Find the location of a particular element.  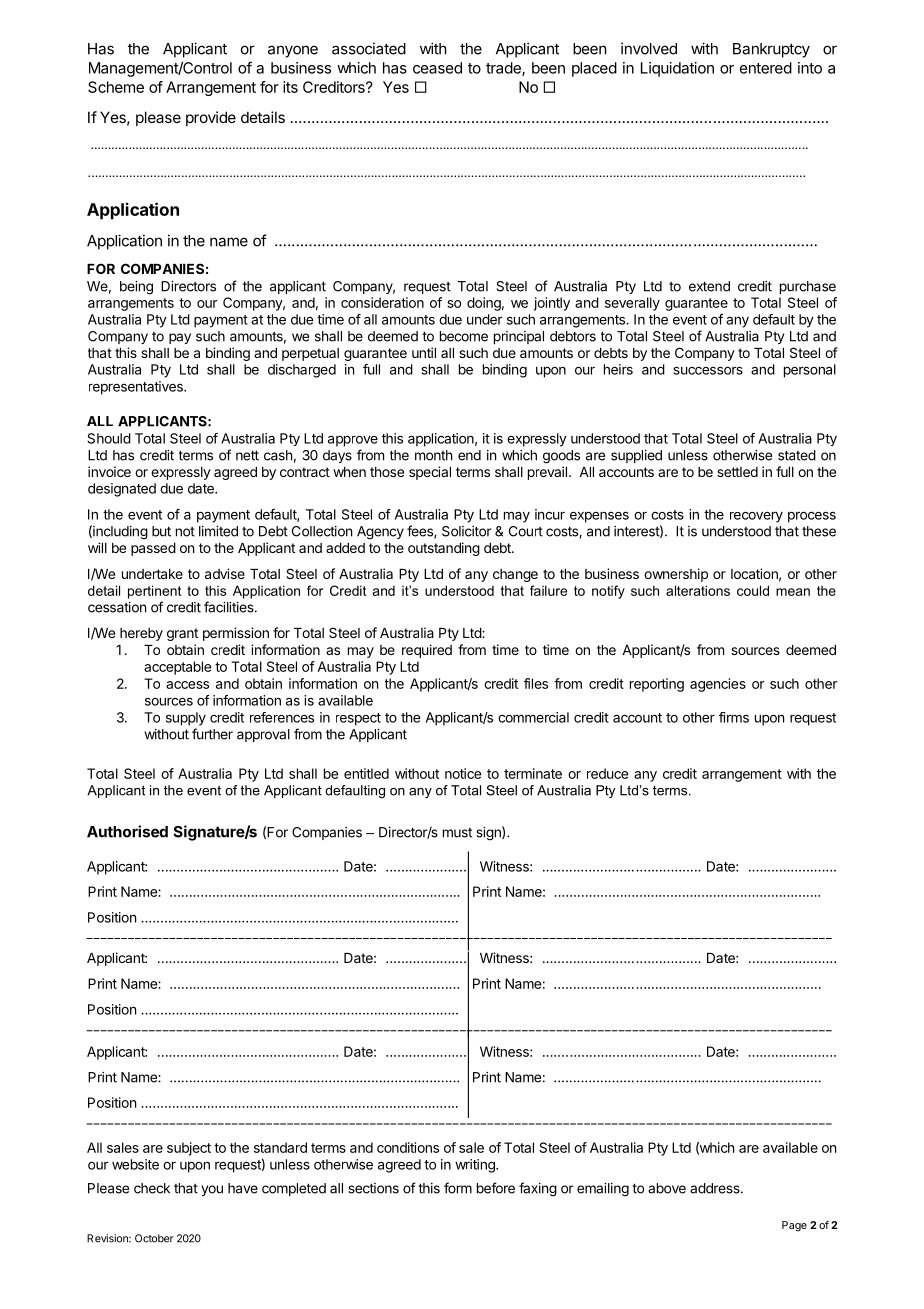

provide is located at coordinates (211, 118).
